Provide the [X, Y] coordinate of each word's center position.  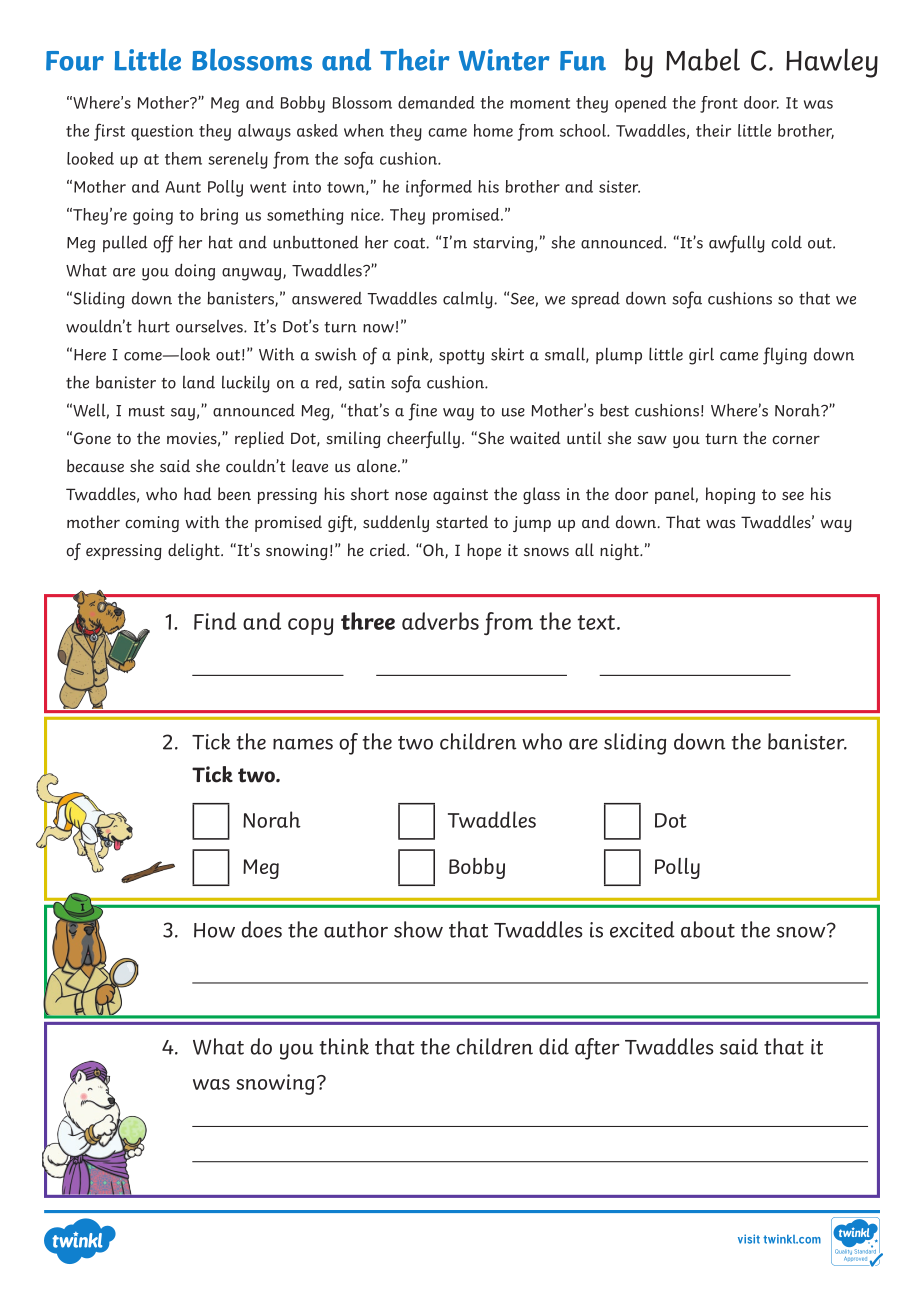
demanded [436, 102]
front [719, 104]
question [162, 132]
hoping [730, 495]
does [262, 929]
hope [484, 551]
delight [195, 551]
